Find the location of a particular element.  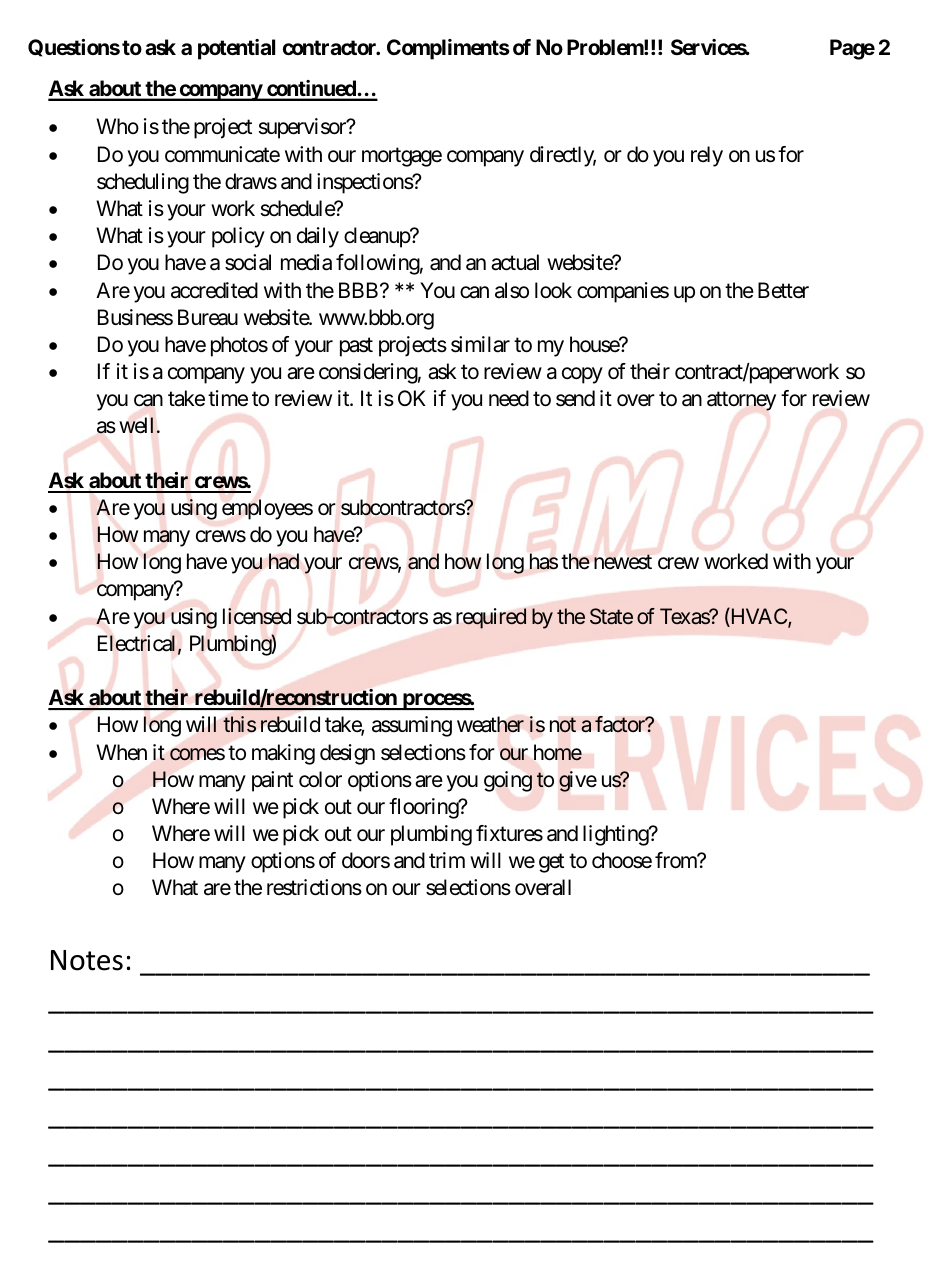

trim is located at coordinates (447, 860).
